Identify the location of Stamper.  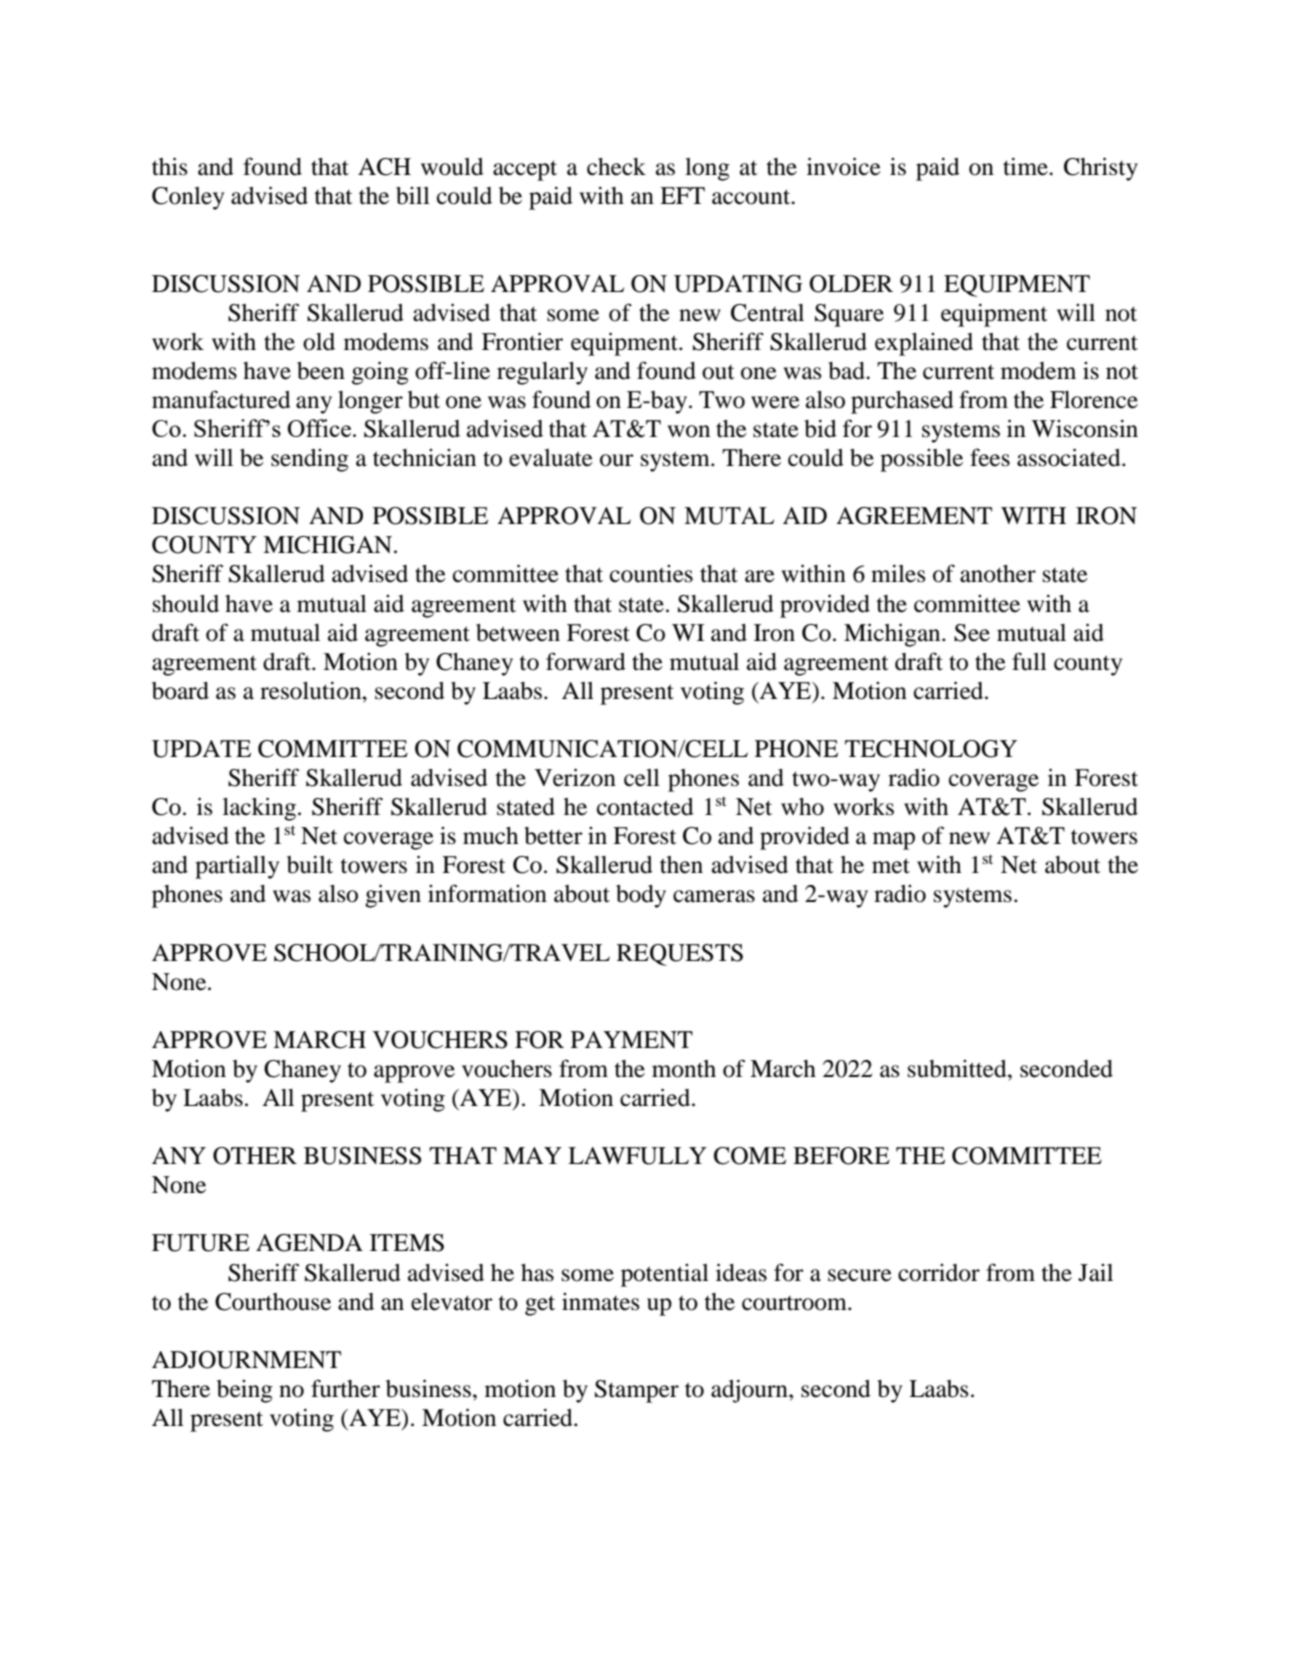
(637, 1391).
